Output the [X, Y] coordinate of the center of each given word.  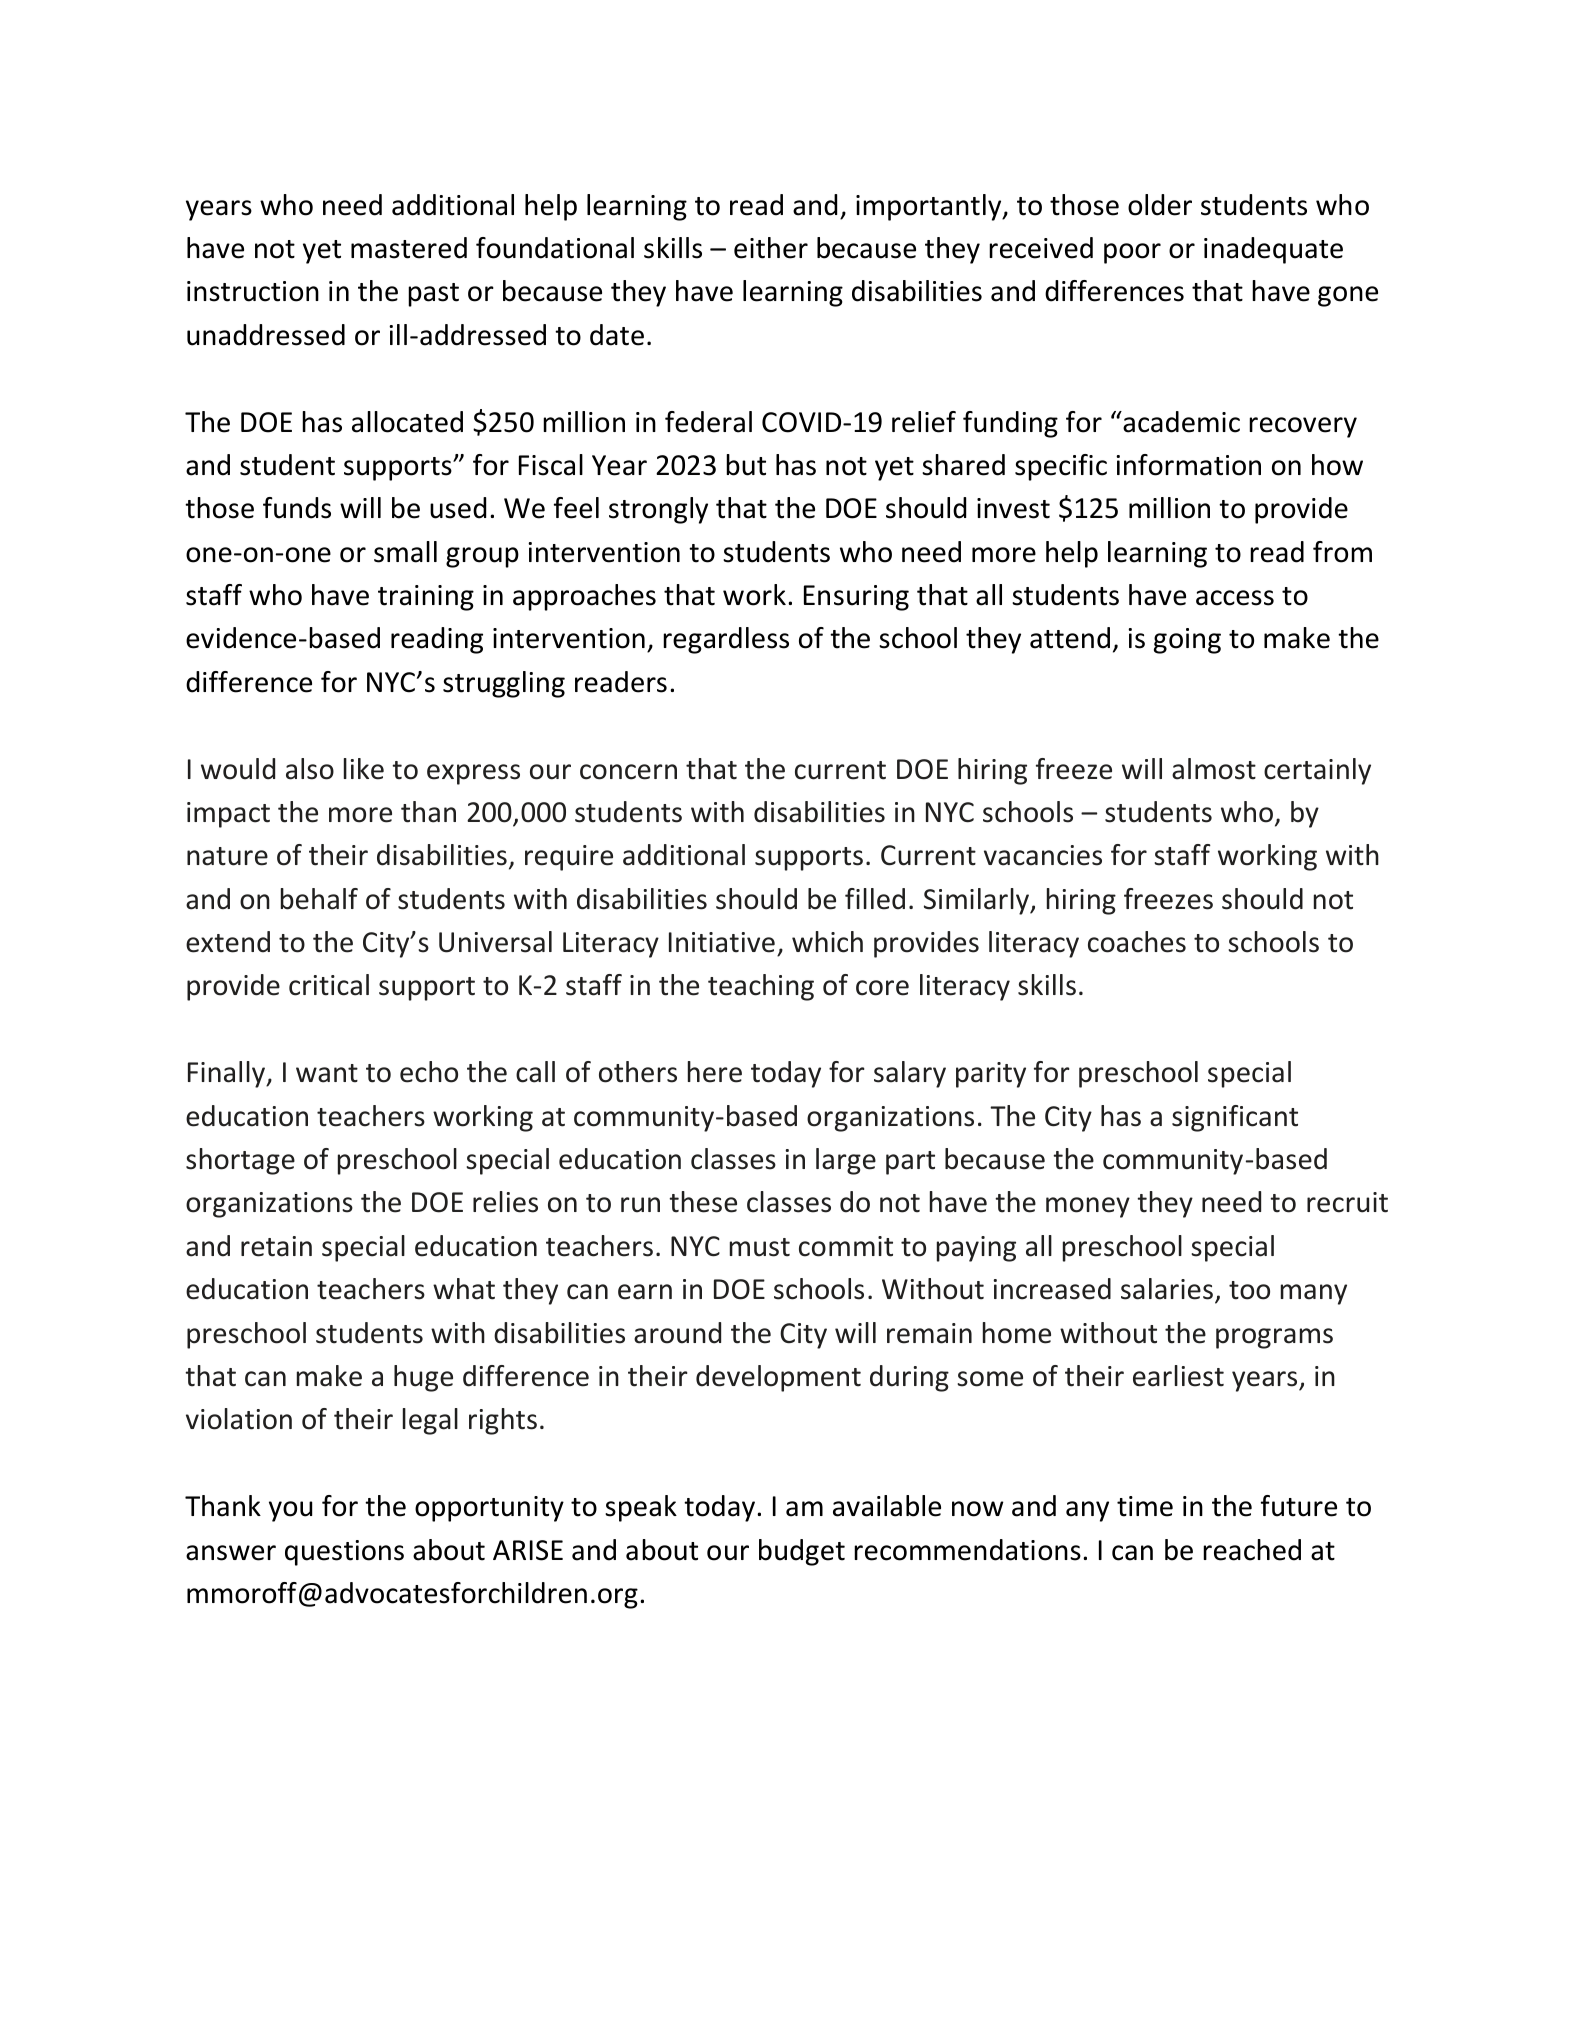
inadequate [1273, 250]
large [846, 1161]
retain [276, 1246]
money [1088, 1207]
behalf [319, 899]
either [771, 248]
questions [344, 1553]
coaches [1137, 942]
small [405, 552]
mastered [409, 248]
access [1235, 598]
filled [875, 899]
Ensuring [856, 598]
